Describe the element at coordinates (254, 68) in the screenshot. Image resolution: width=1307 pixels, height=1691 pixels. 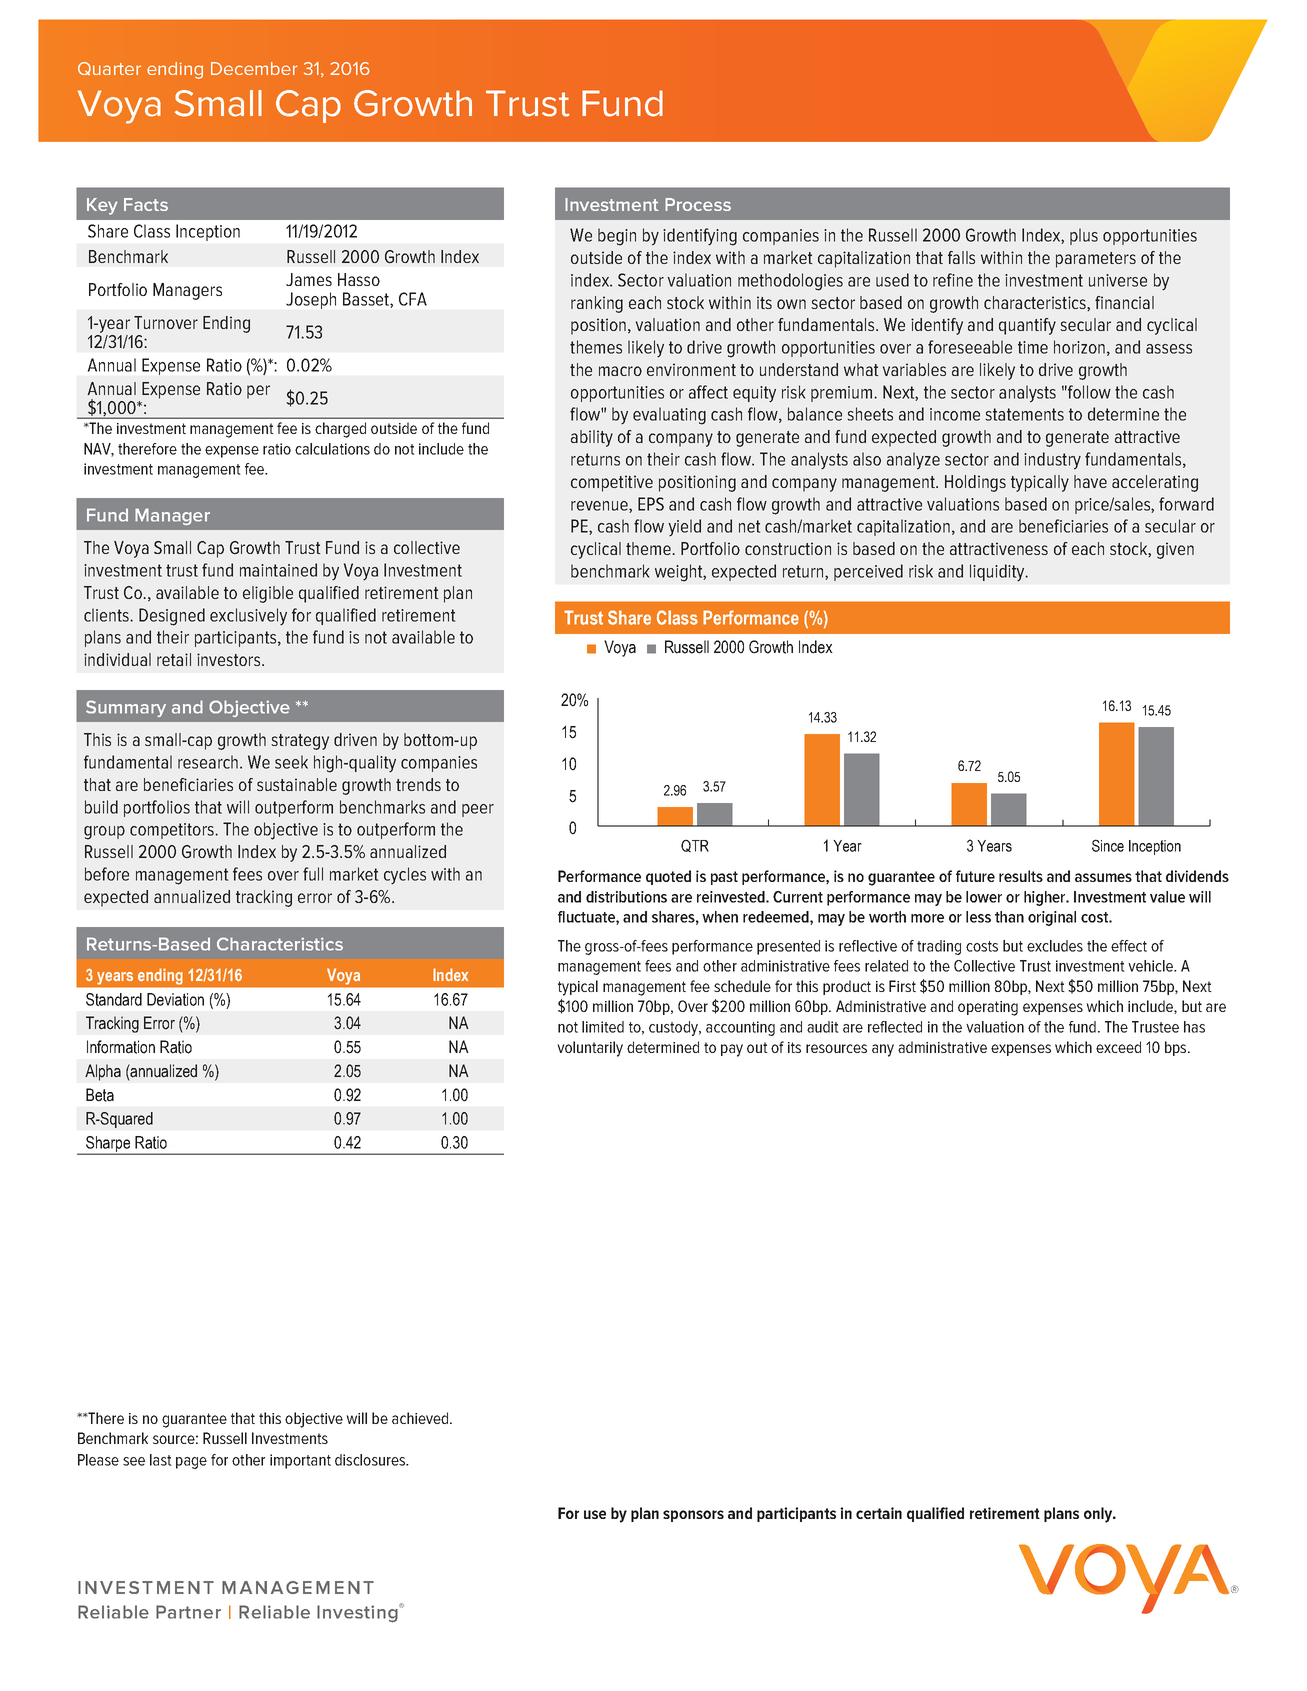
I see `December` at that location.
